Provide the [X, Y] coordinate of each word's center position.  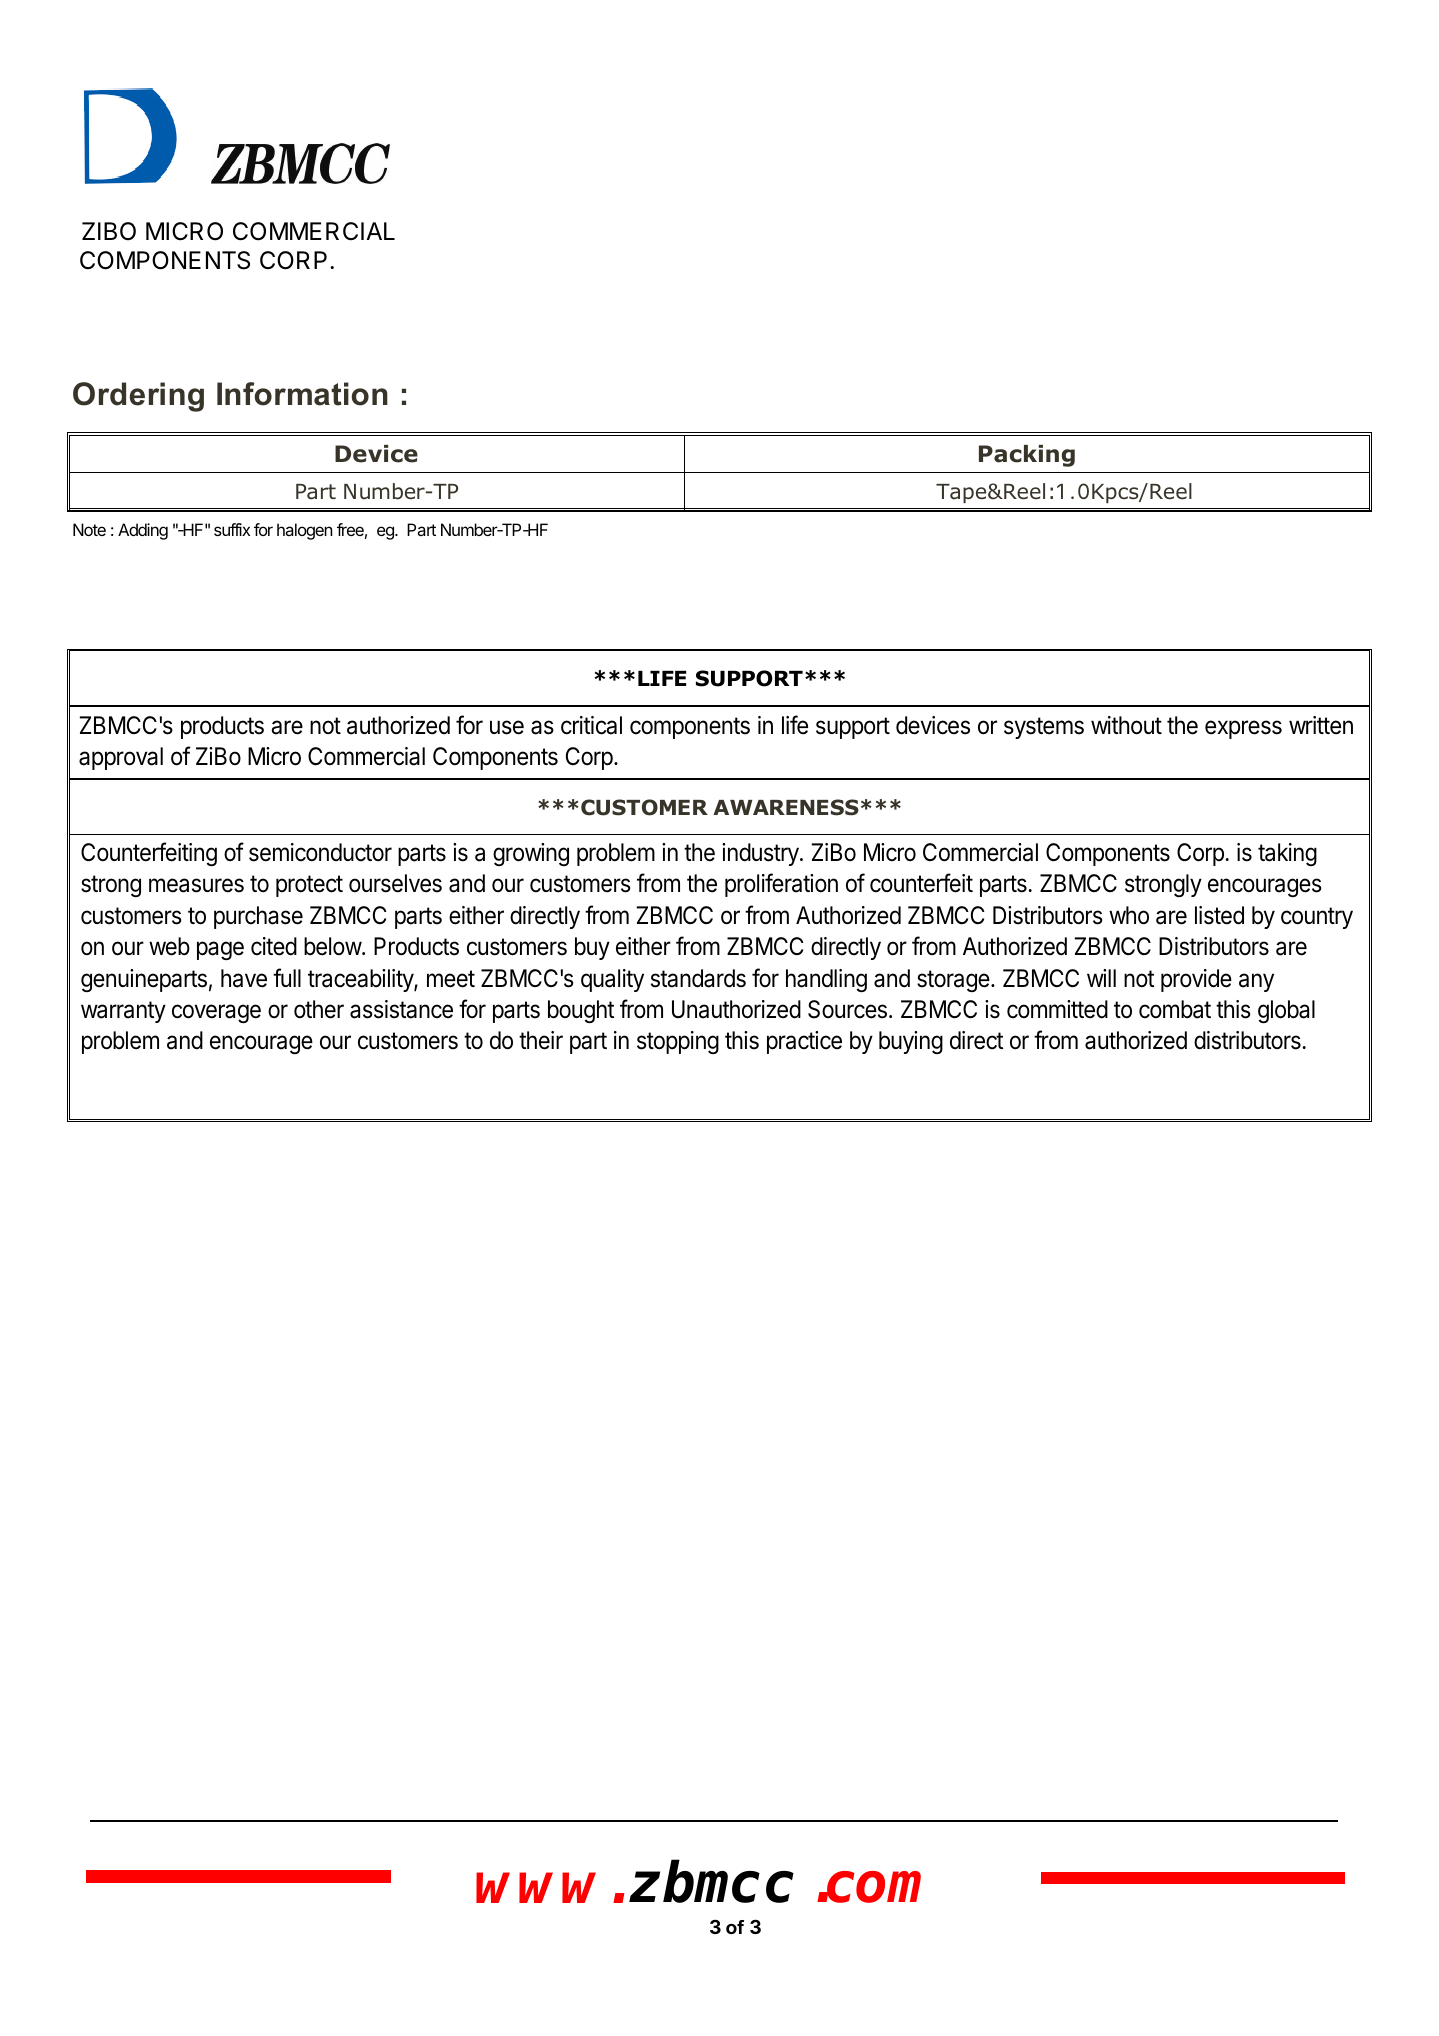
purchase [258, 917]
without [1126, 725]
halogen [305, 531]
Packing [1027, 456]
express [1243, 729]
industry [761, 854]
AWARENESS [786, 807]
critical [591, 725]
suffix [232, 529]
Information [302, 394]
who [1129, 915]
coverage [216, 1013]
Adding [143, 531]
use [507, 727]
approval [121, 758]
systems [1044, 728]
